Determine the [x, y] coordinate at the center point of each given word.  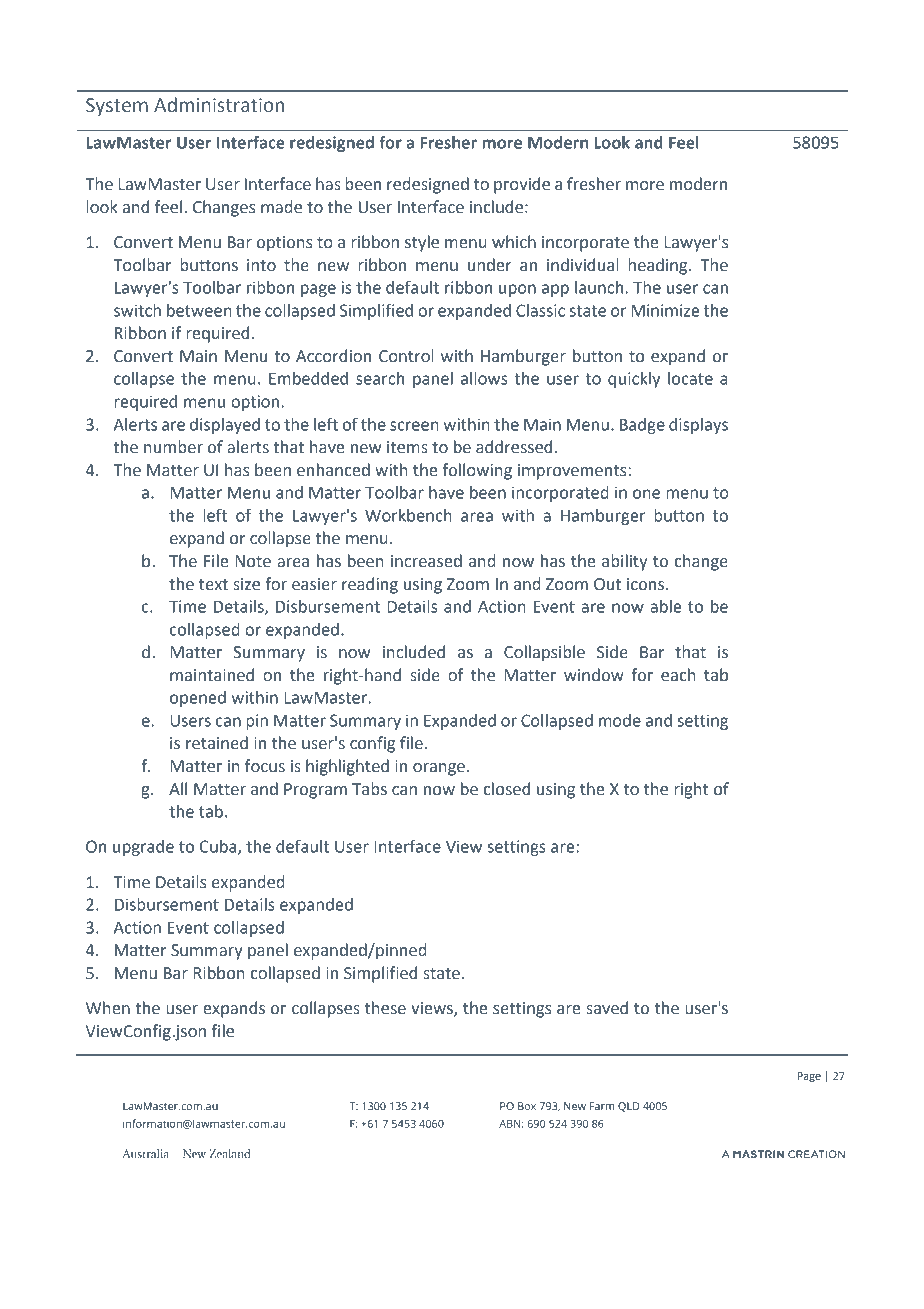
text [213, 585]
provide [522, 185]
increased [426, 561]
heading [659, 266]
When [108, 1008]
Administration [219, 105]
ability [624, 562]
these [385, 1008]
